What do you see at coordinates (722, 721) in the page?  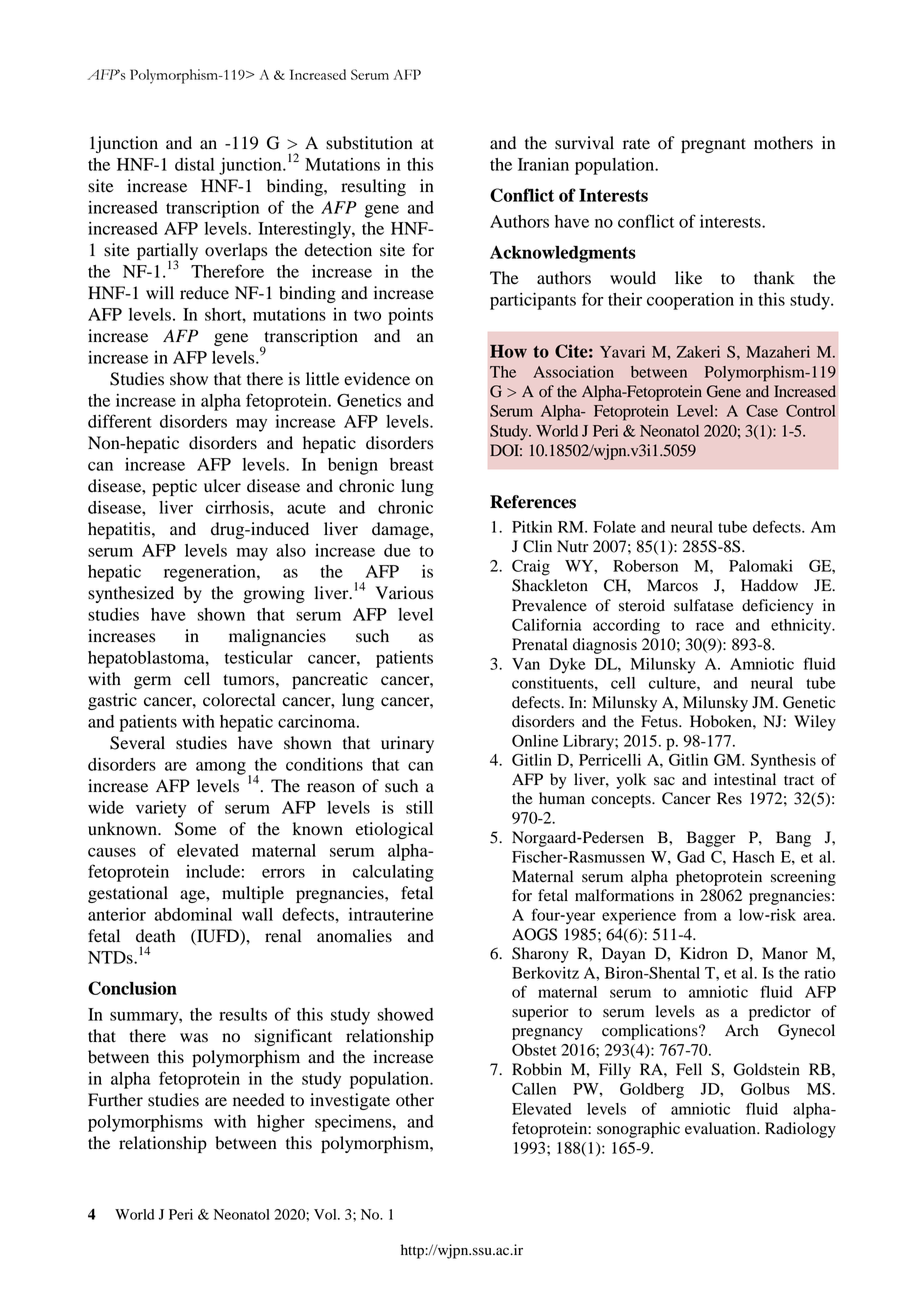 I see `Hoboken` at bounding box center [722, 721].
